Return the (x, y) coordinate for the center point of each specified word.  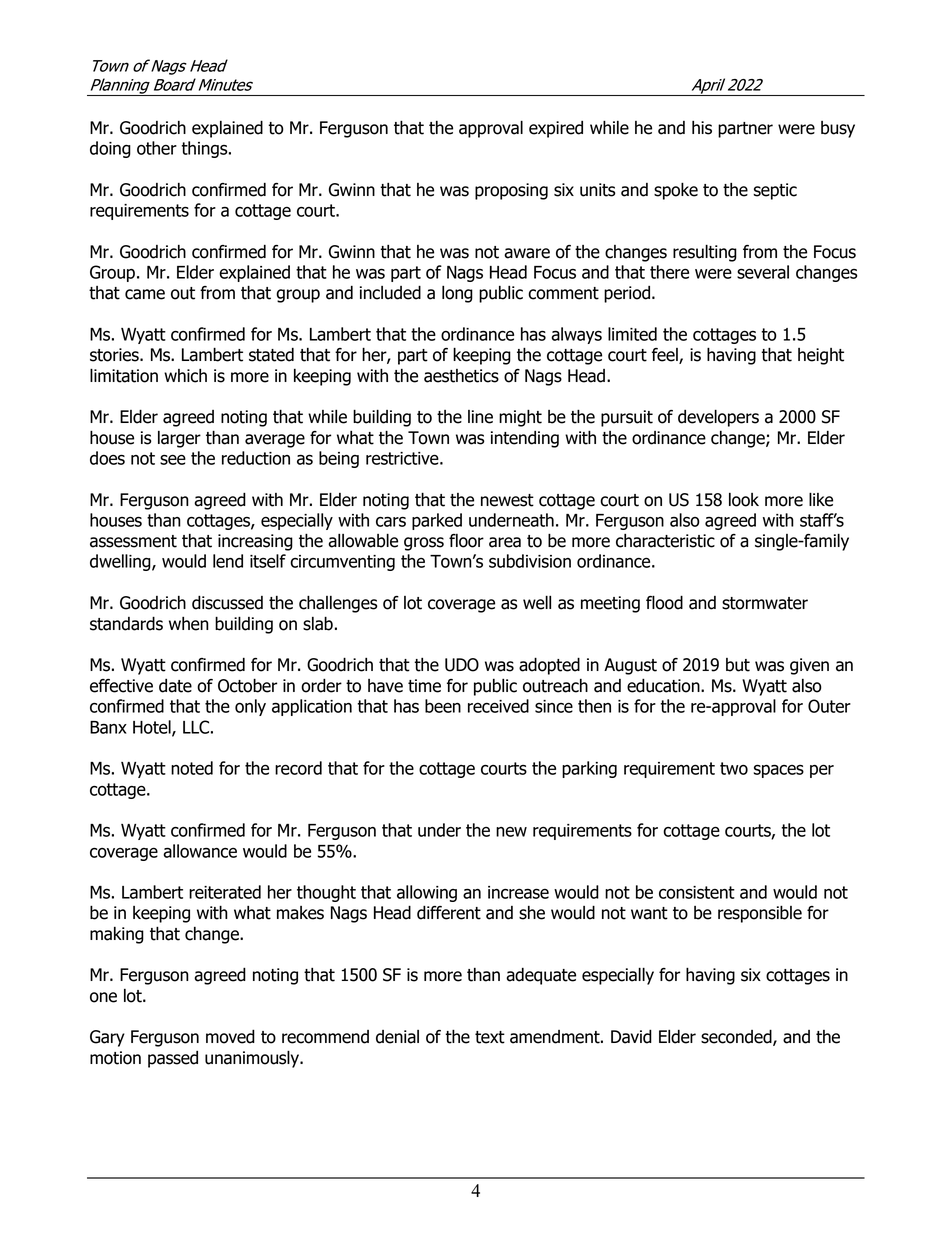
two (734, 768)
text (490, 1037)
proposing (511, 191)
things (205, 149)
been (443, 706)
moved (230, 1036)
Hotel (153, 728)
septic (775, 191)
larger (179, 439)
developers (718, 418)
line (480, 417)
